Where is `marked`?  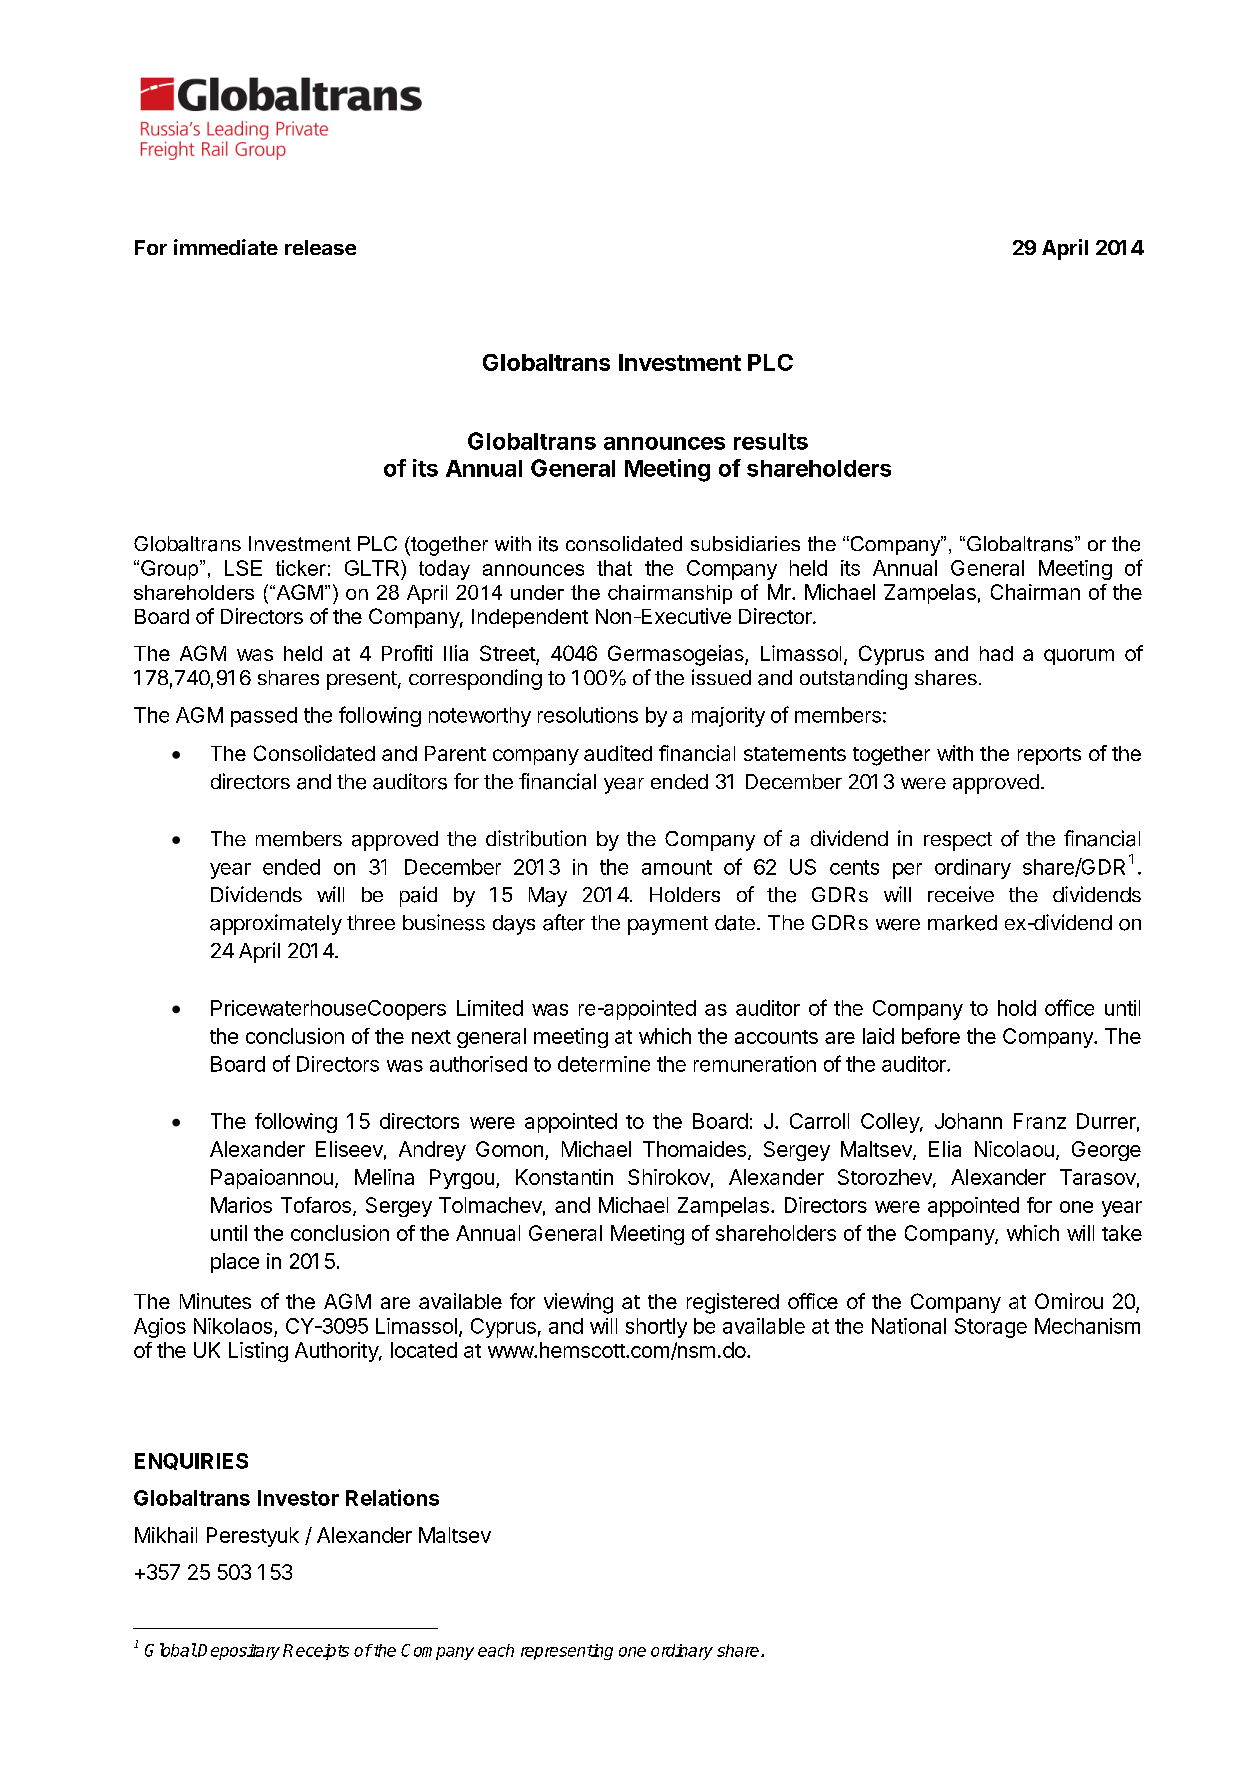 marked is located at coordinates (962, 923).
